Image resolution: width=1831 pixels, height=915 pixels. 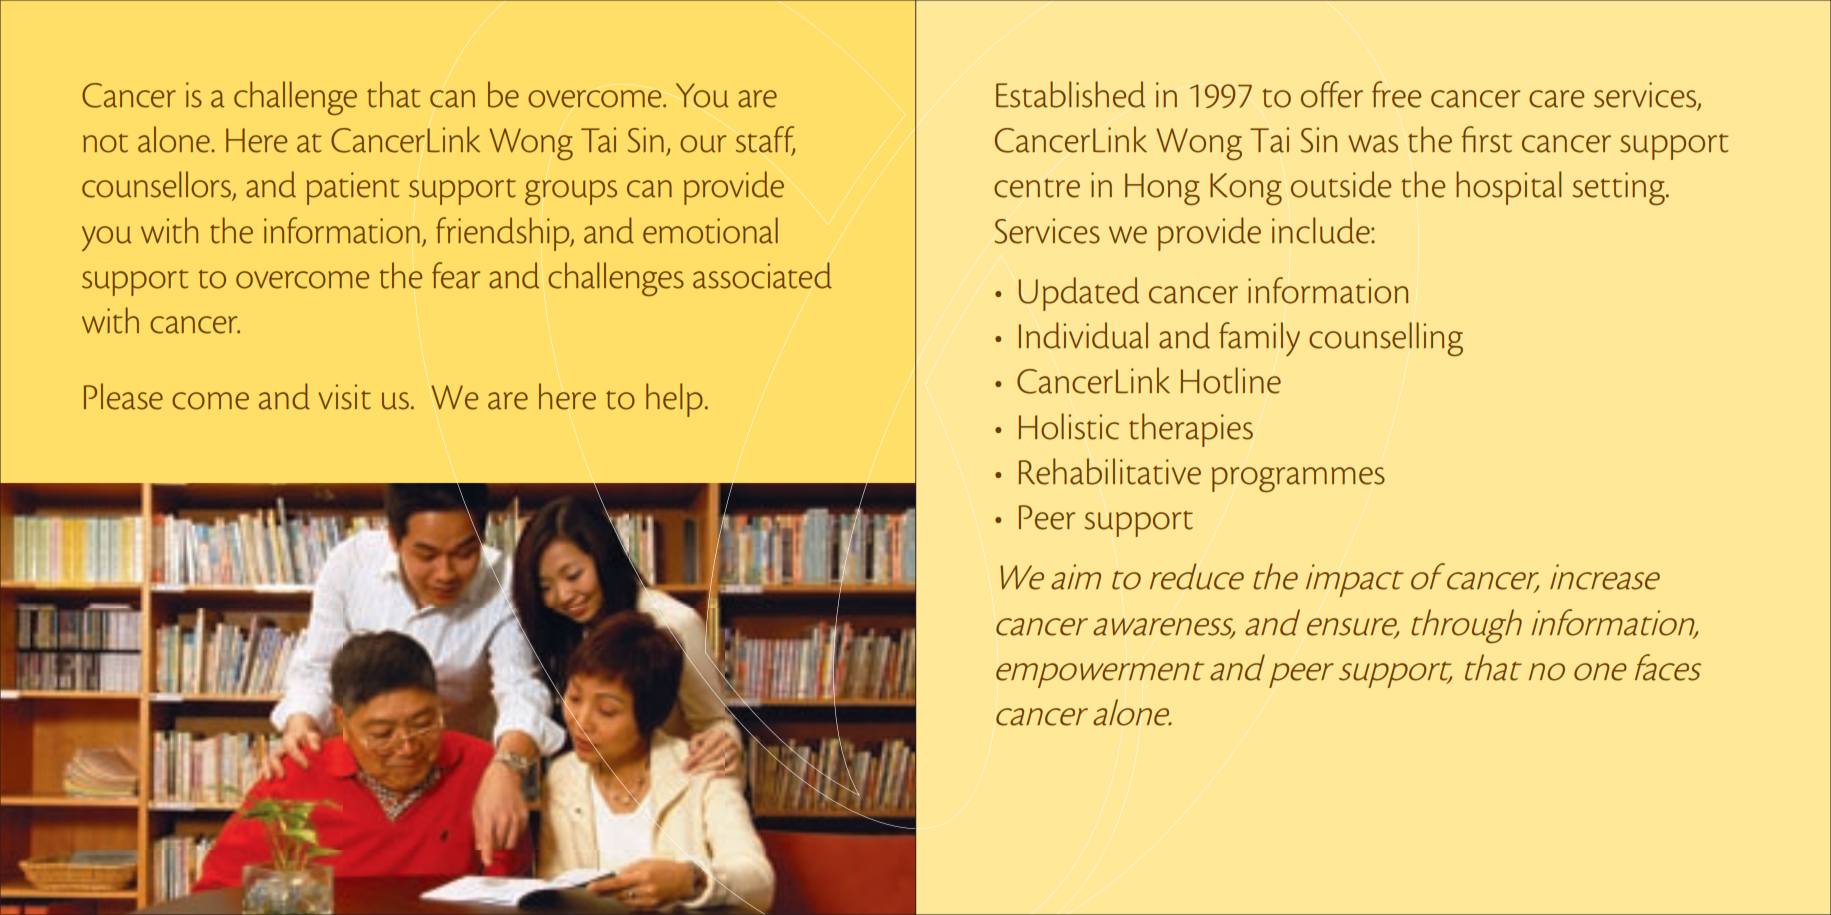 I want to click on Established, so click(x=1070, y=94).
